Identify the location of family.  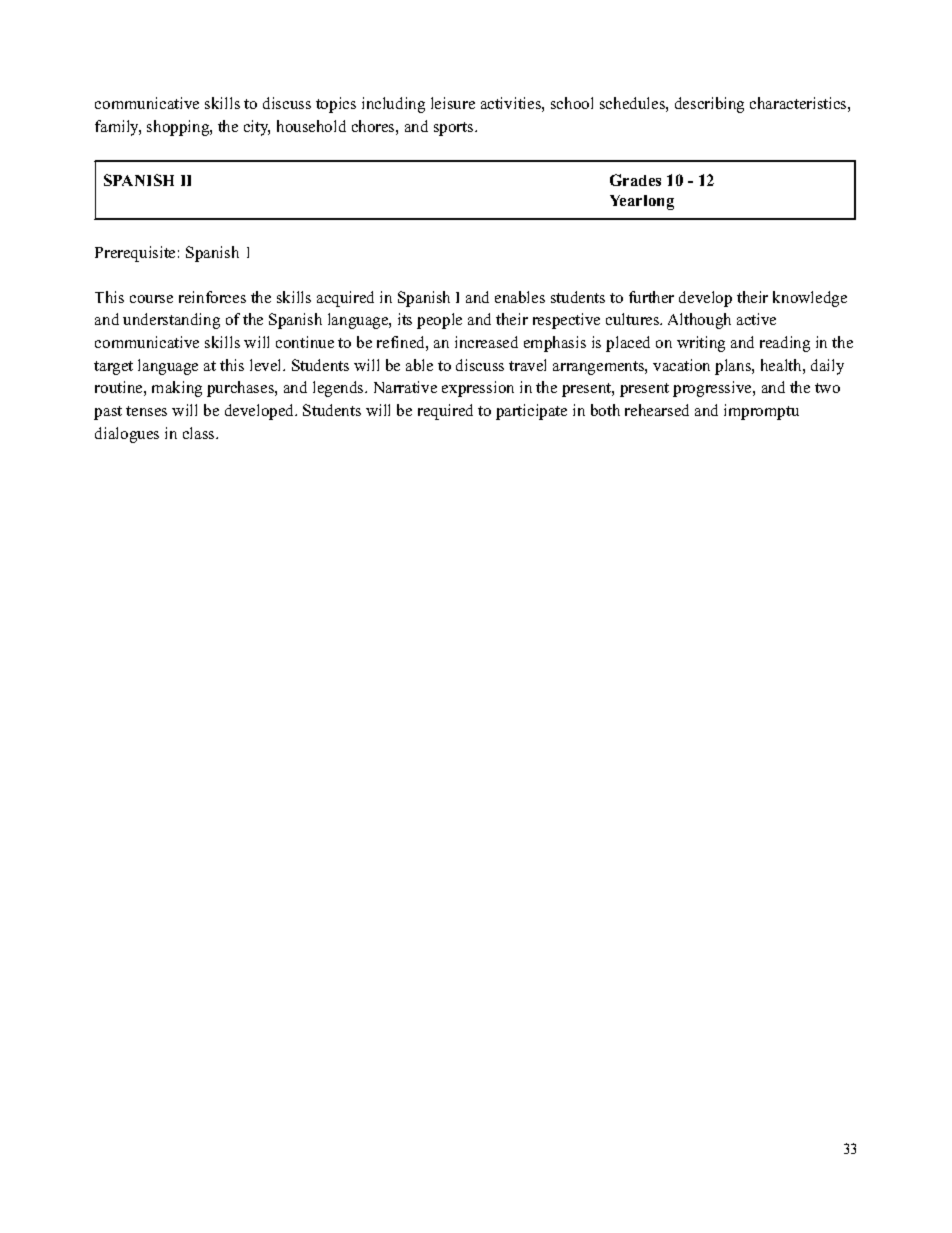
(118, 128).
